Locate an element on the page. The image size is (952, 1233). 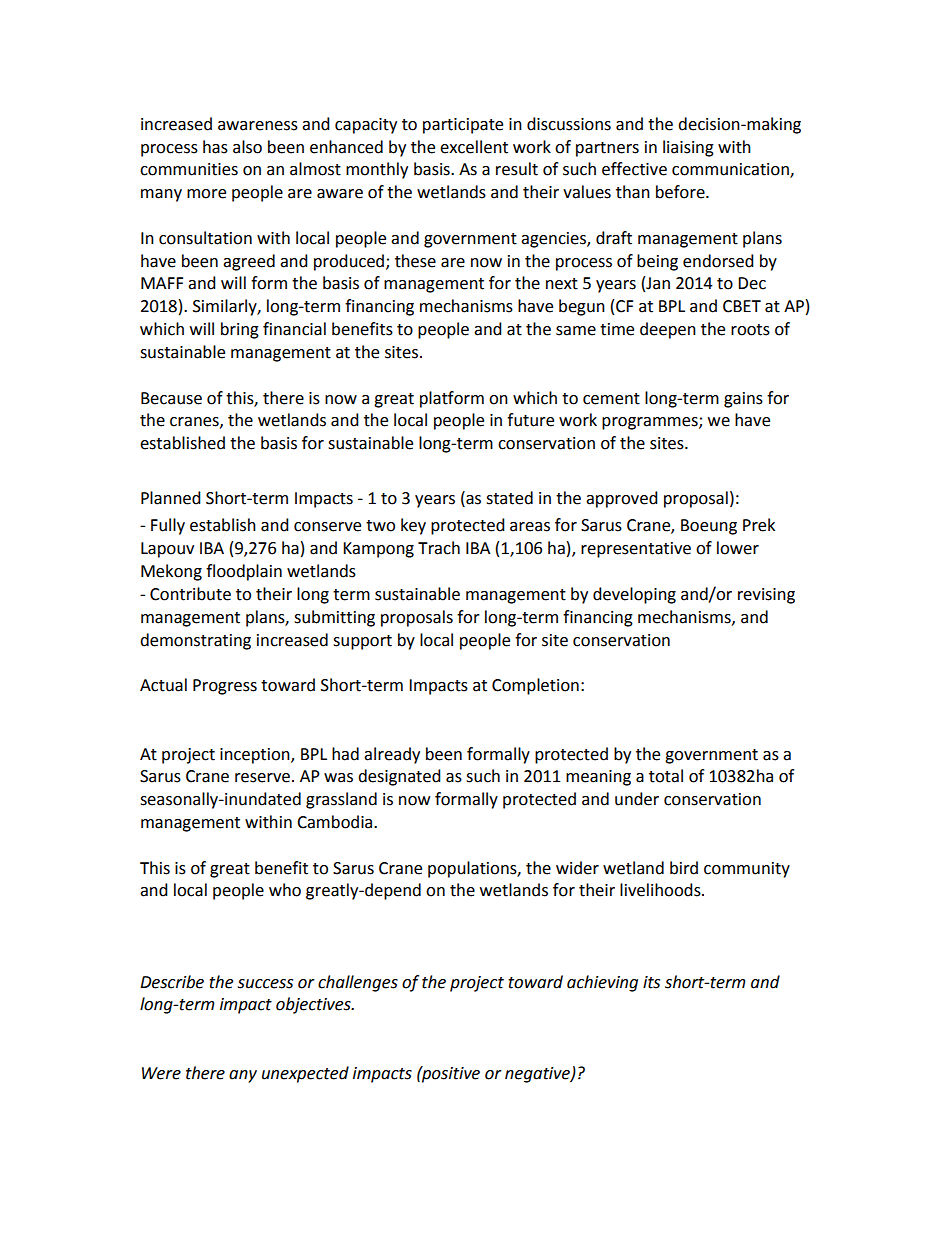
unexpected is located at coordinates (305, 1074).
